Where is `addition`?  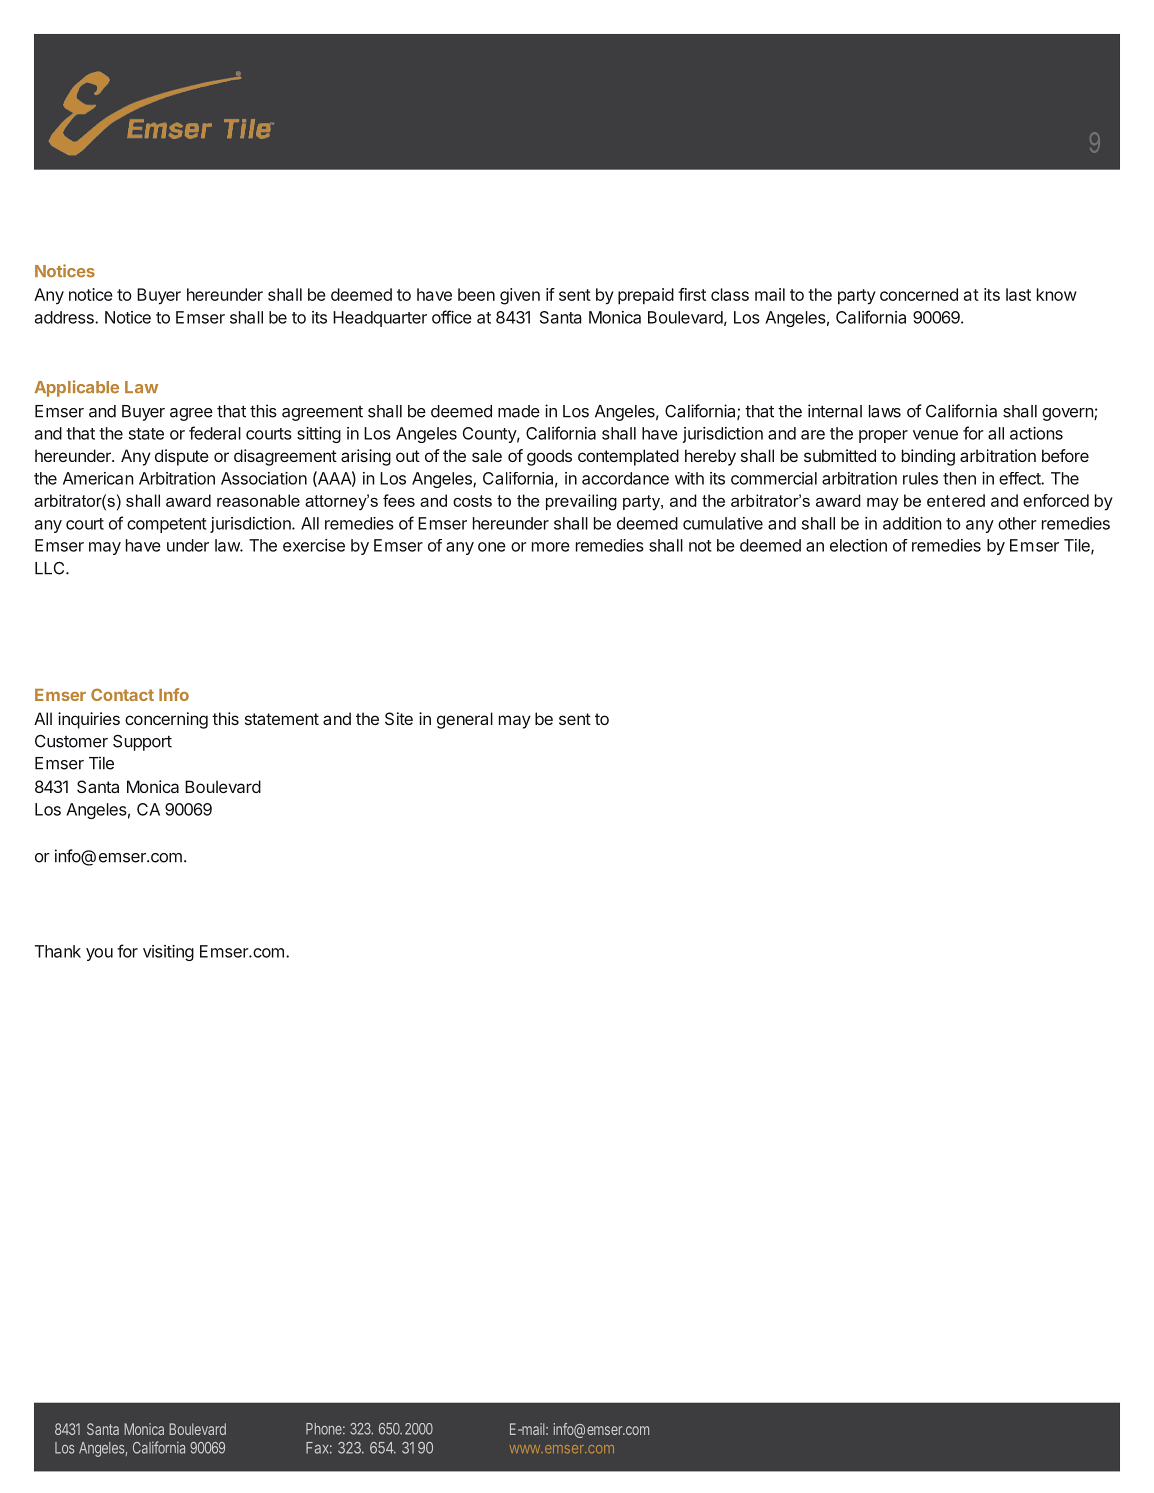
addition is located at coordinates (912, 523).
